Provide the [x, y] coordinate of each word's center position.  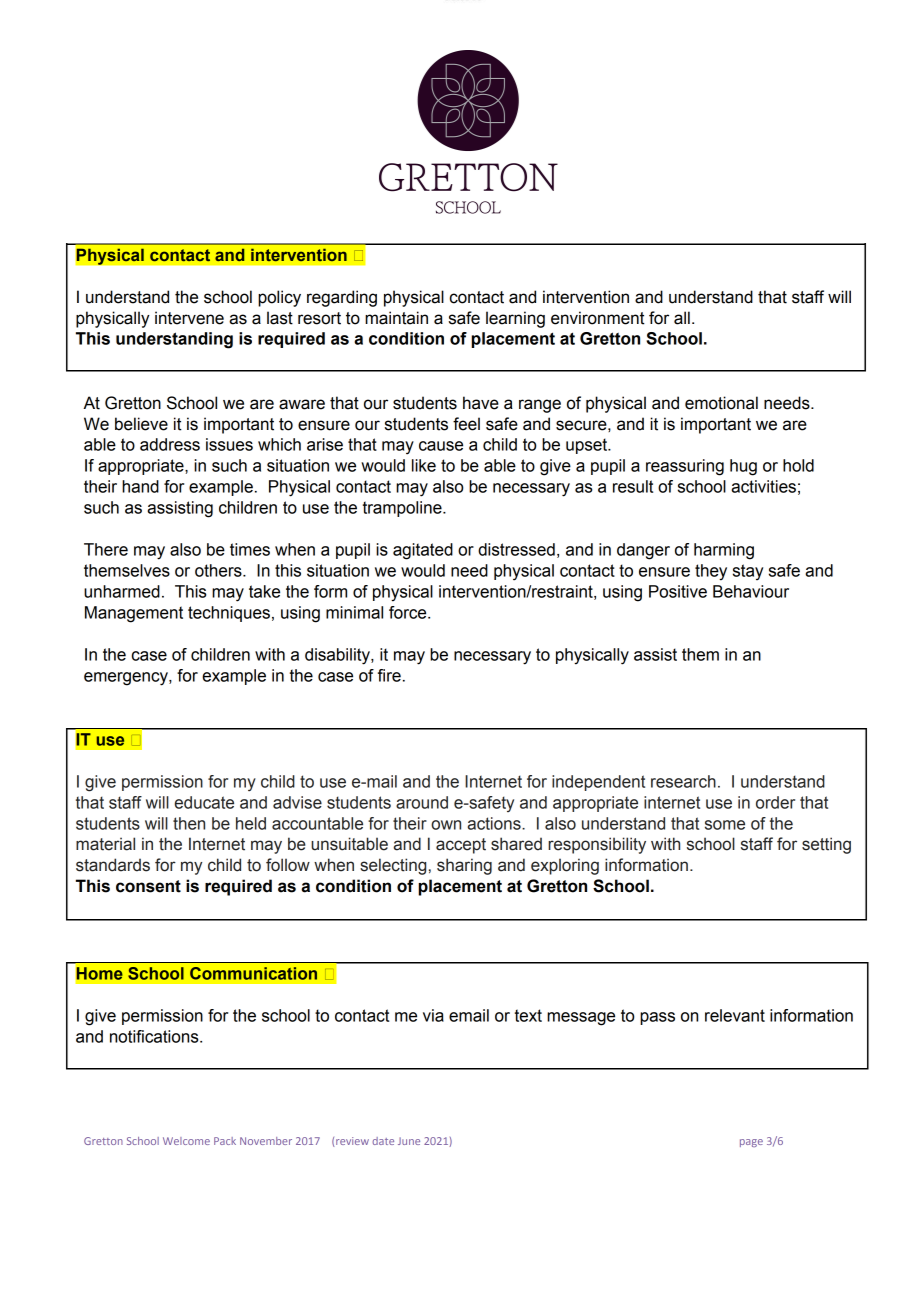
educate [204, 802]
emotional [721, 403]
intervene [189, 318]
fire [389, 675]
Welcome [186, 1141]
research [683, 781]
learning [515, 319]
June [409, 1141]
